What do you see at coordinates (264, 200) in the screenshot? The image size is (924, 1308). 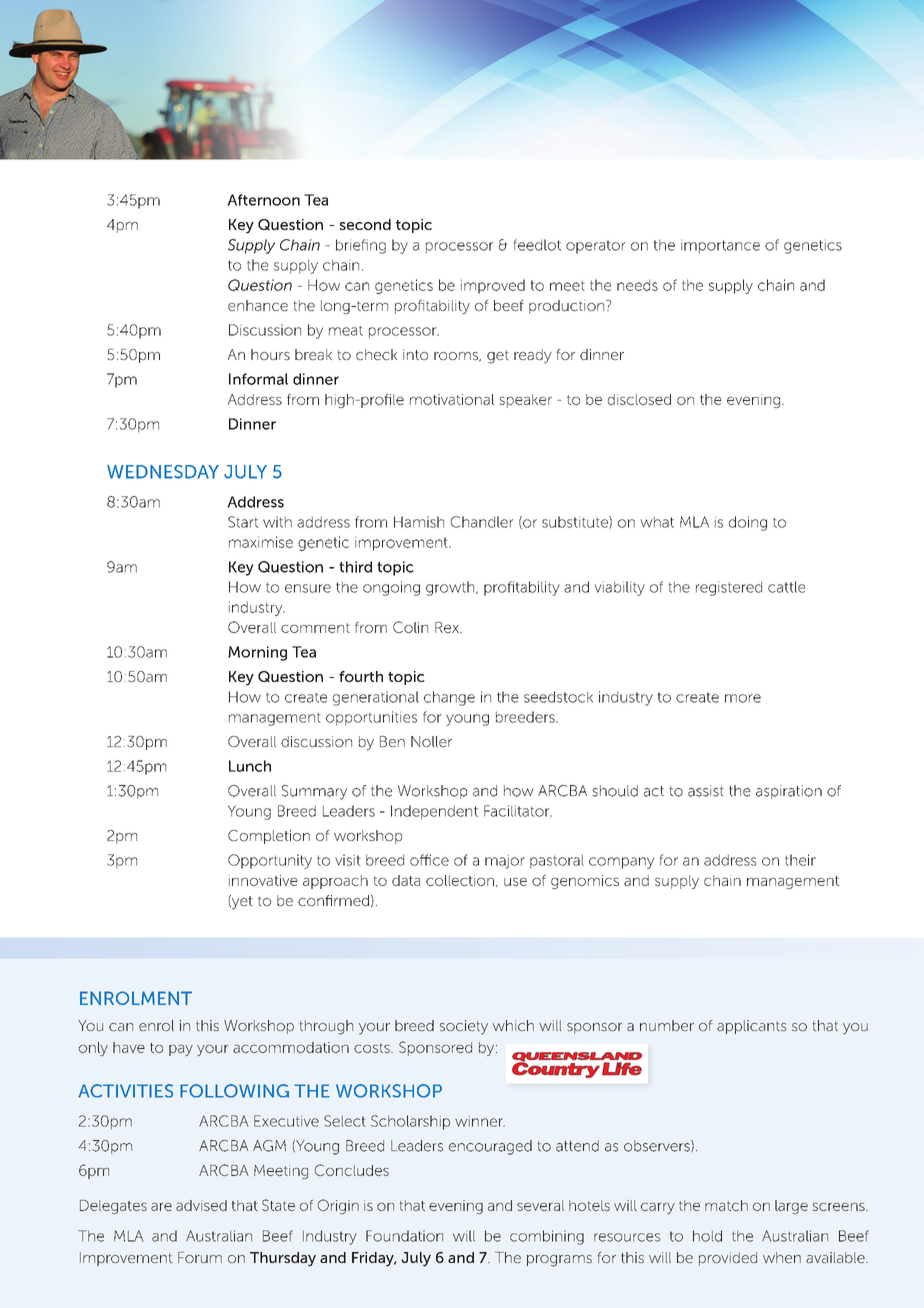 I see `Afternoon` at bounding box center [264, 200].
